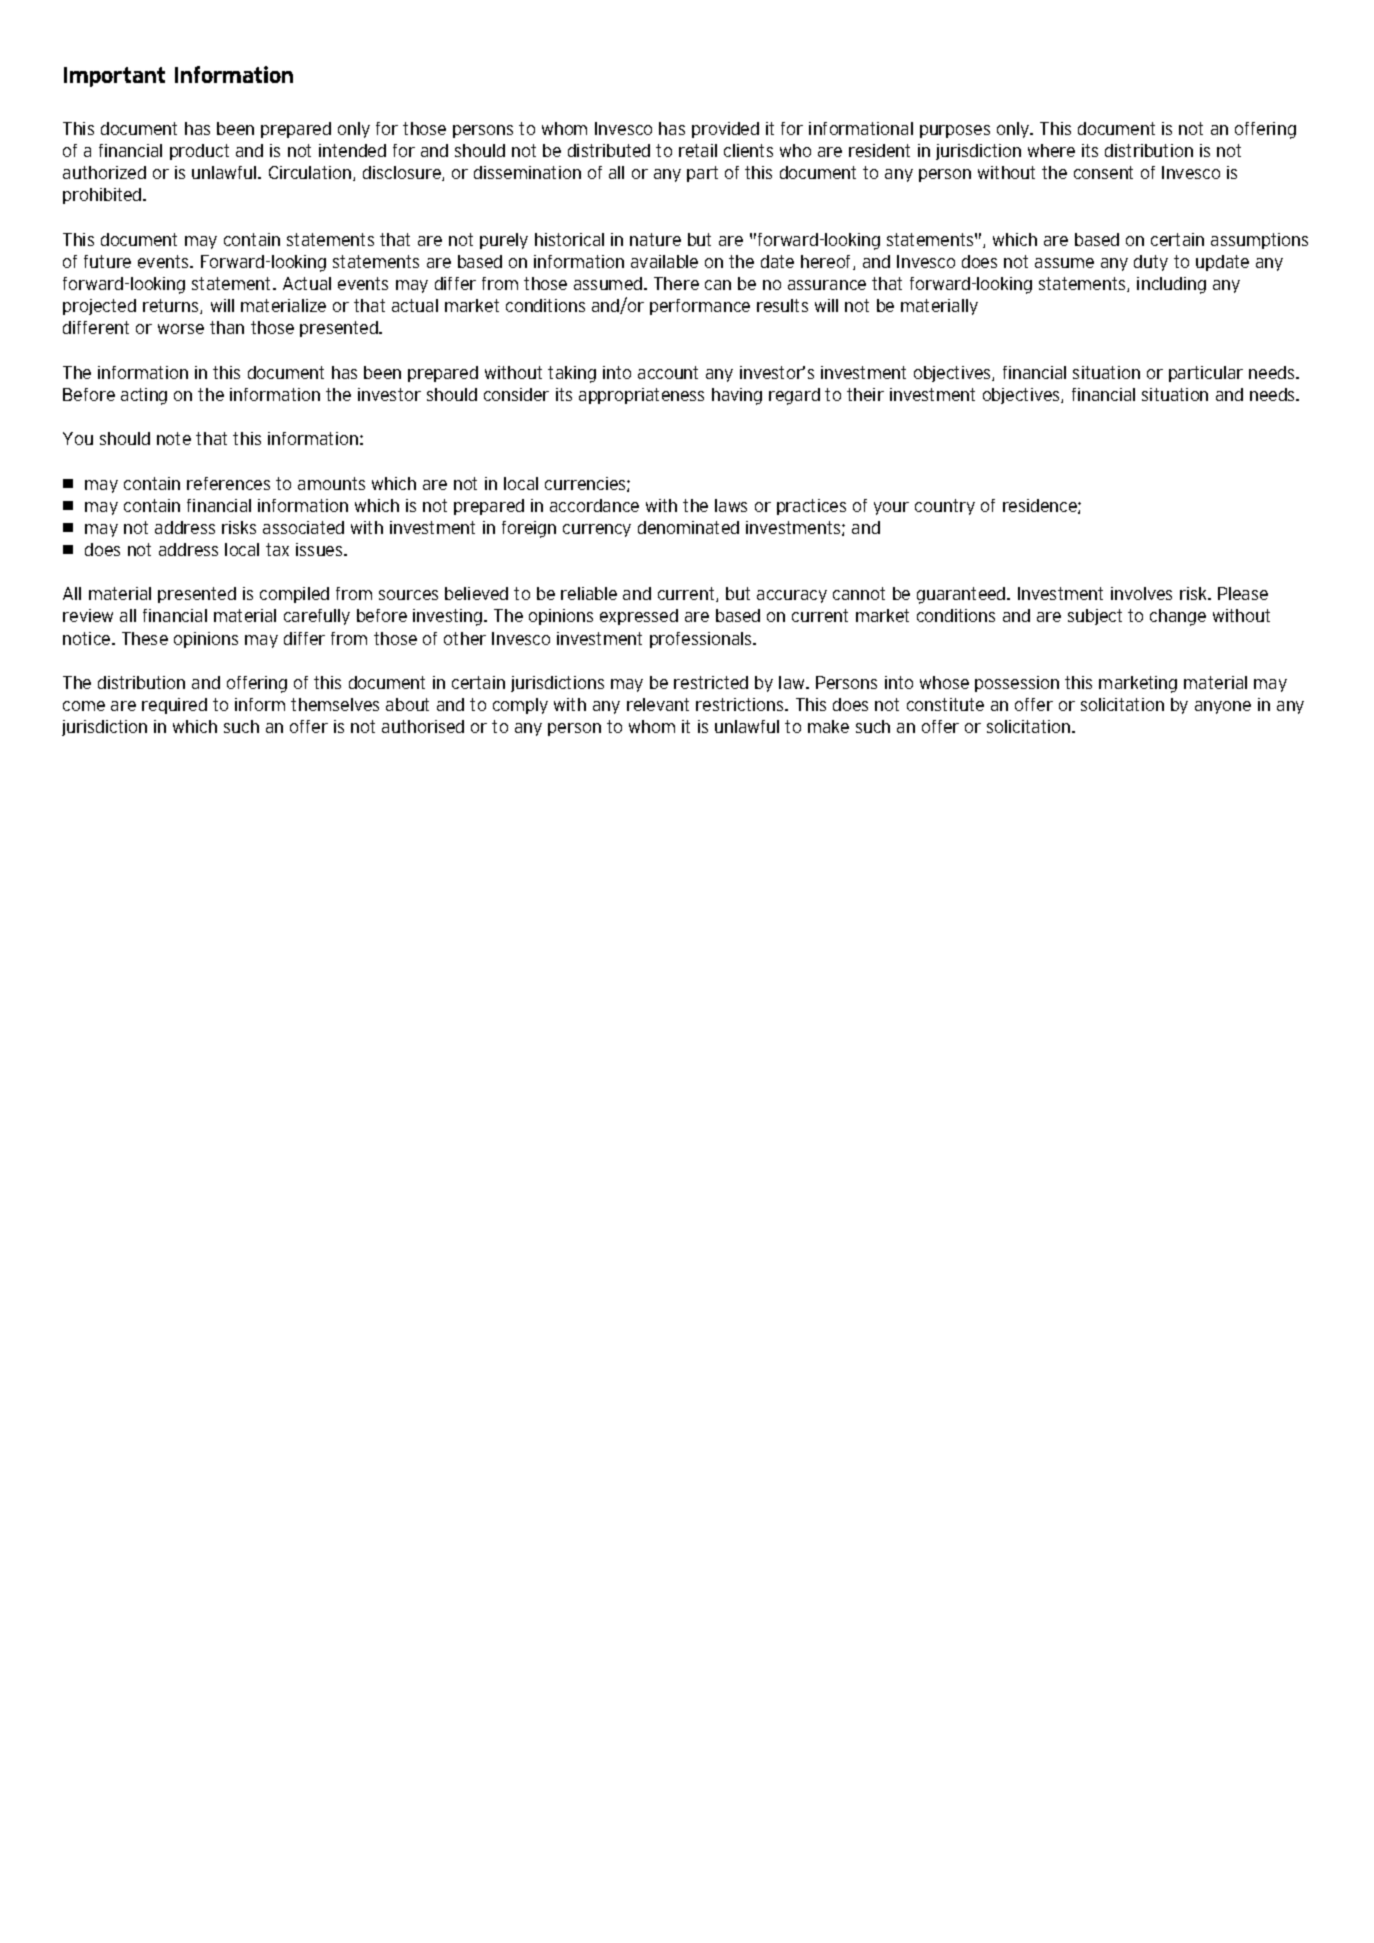  What do you see at coordinates (700, 307) in the screenshot?
I see `performance` at bounding box center [700, 307].
